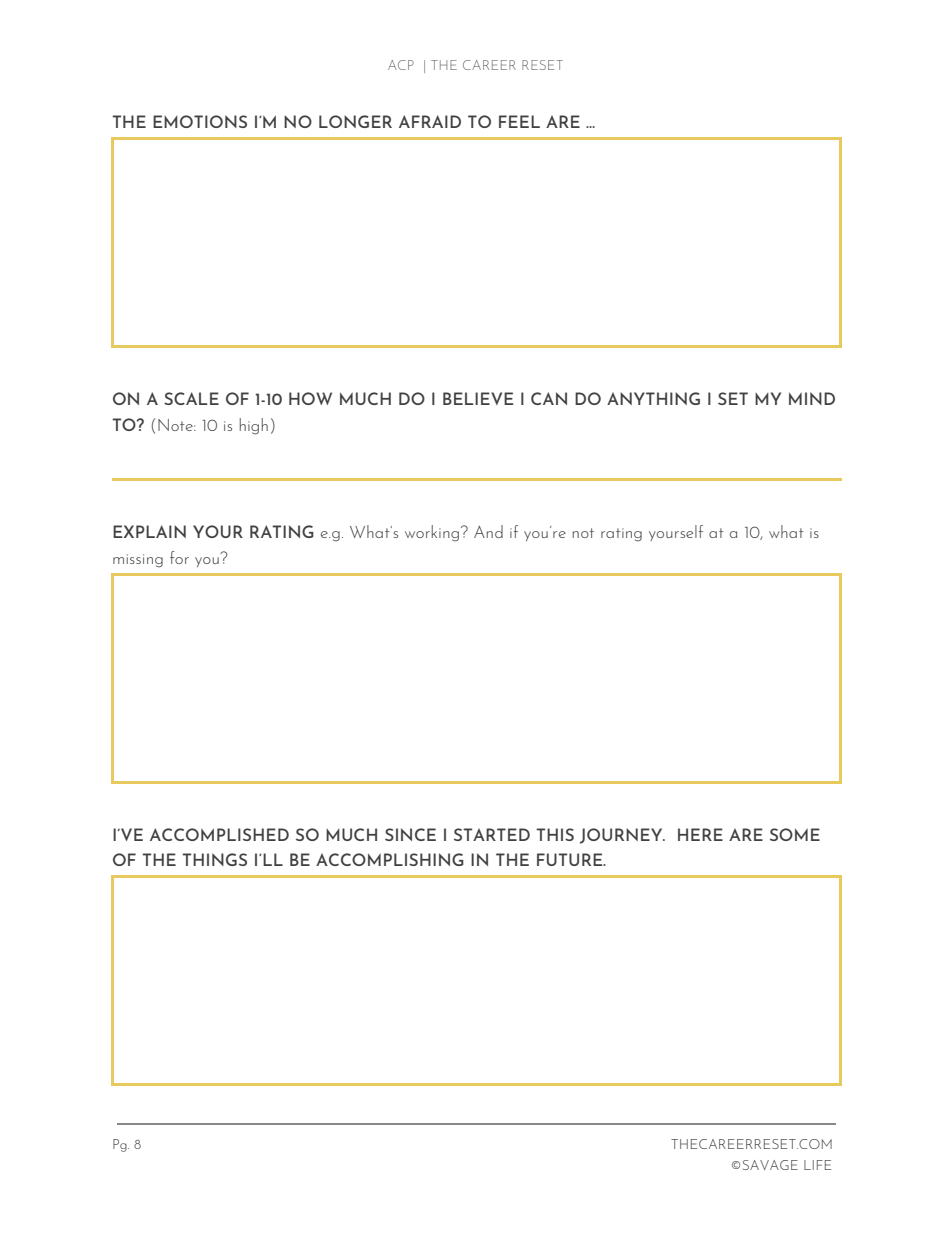 This screenshot has width=952, height=1233. I want to click on AFRAID, so click(430, 121).
